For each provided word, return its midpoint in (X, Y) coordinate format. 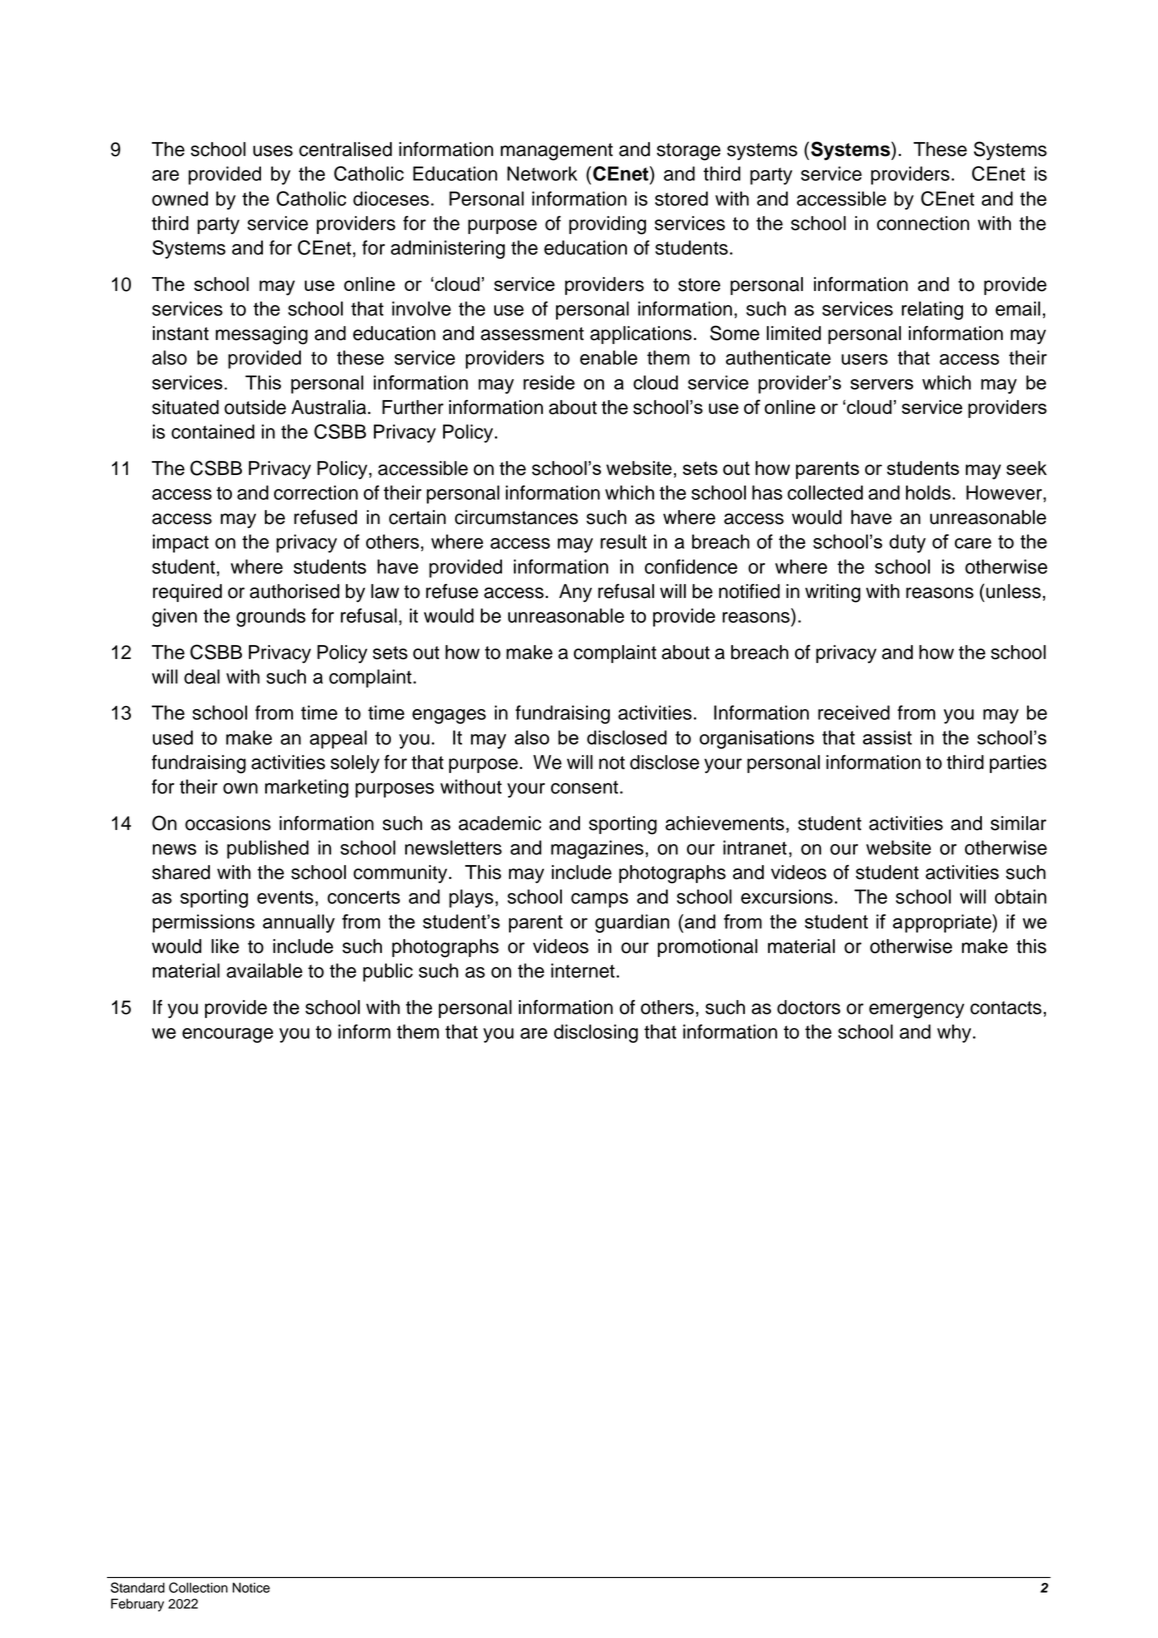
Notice (251, 1587)
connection (923, 223)
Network (542, 173)
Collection (198, 1587)
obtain (1021, 896)
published (268, 849)
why (955, 1033)
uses (273, 151)
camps (599, 900)
